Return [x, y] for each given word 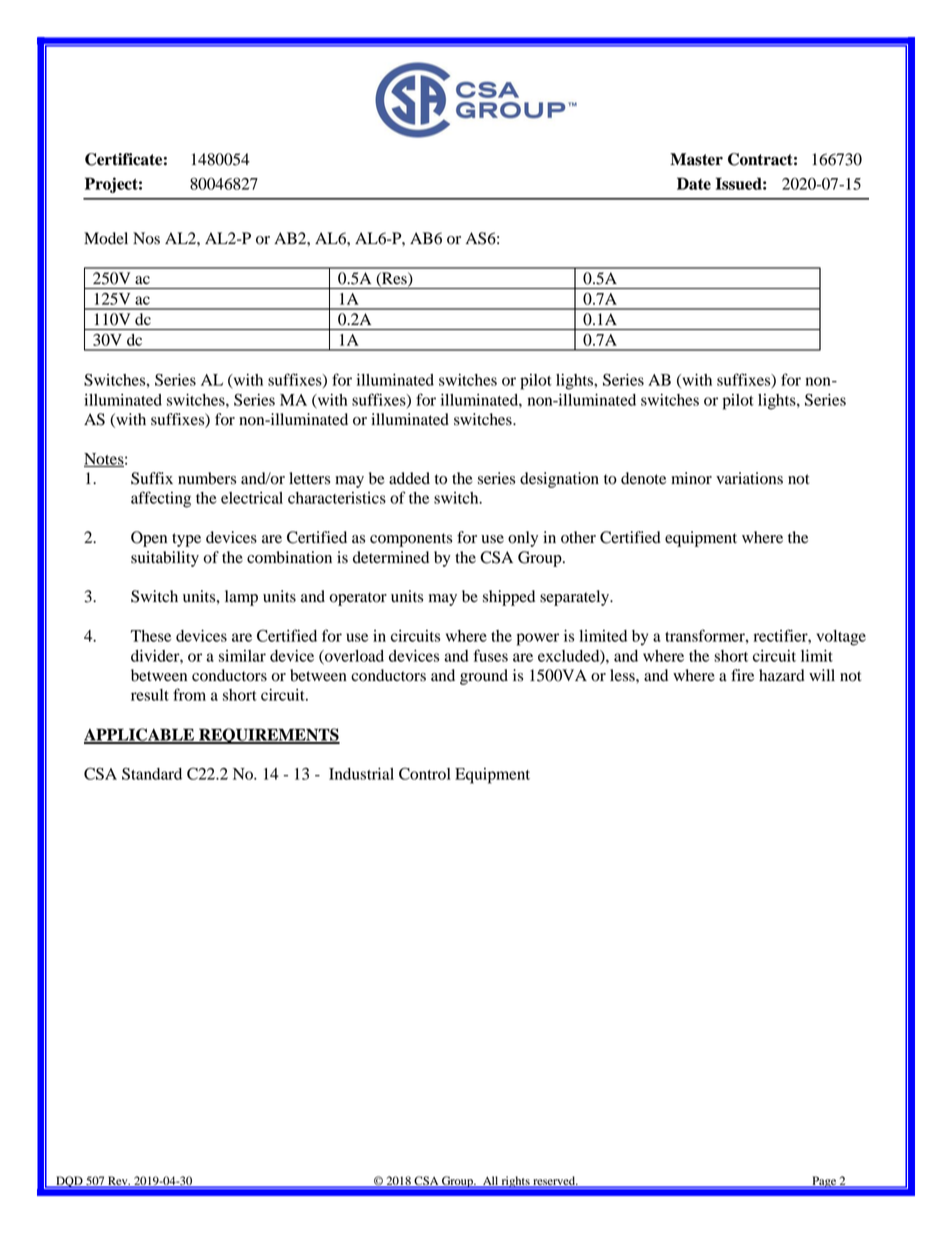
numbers [207, 478]
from [189, 694]
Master [696, 159]
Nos [146, 238]
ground [484, 677]
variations [749, 478]
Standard [152, 774]
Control [425, 773]
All [490, 1182]
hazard [782, 675]
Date [694, 183]
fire [742, 675]
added [409, 478]
